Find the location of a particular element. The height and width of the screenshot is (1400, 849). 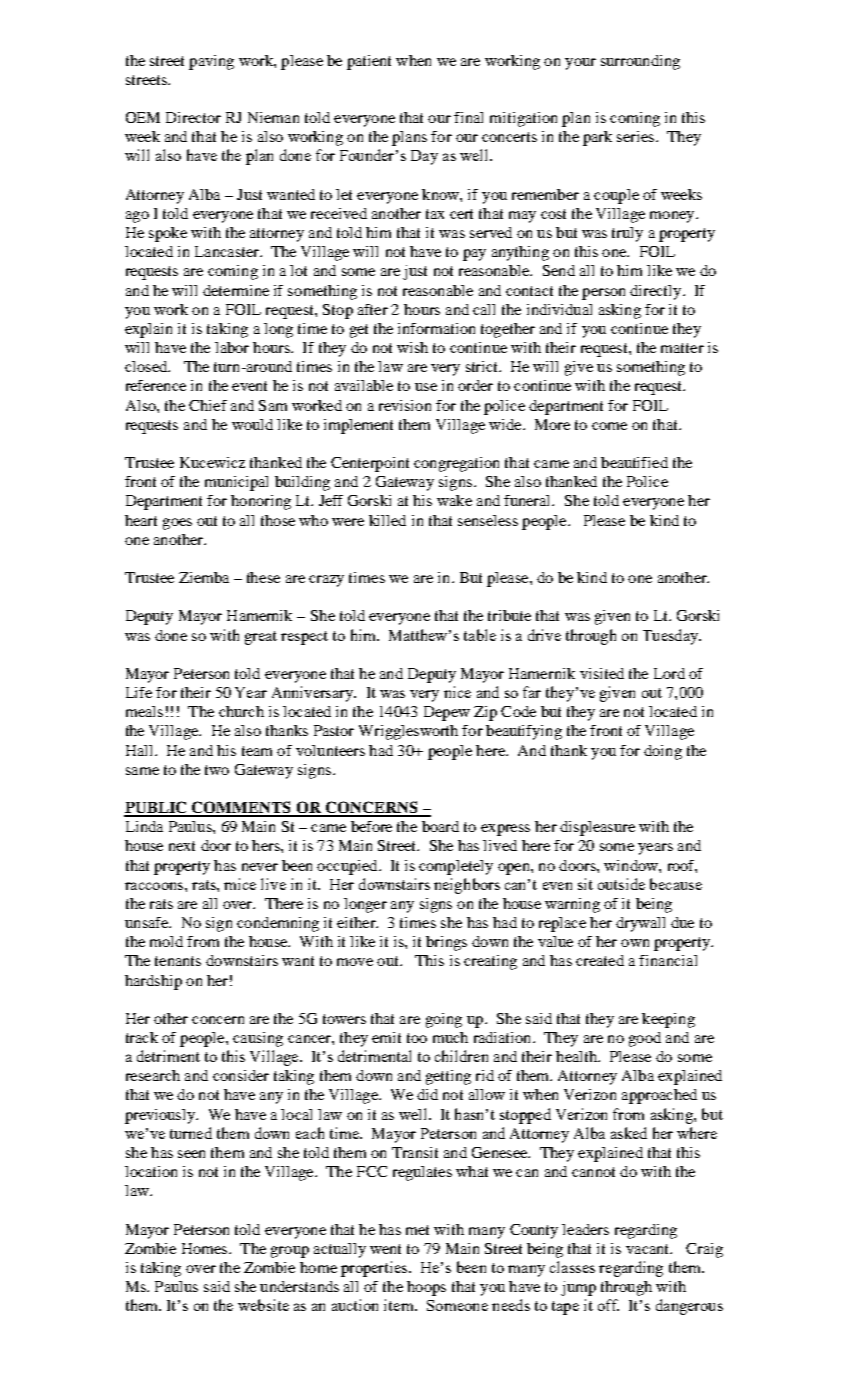

series is located at coordinates (635, 136).
